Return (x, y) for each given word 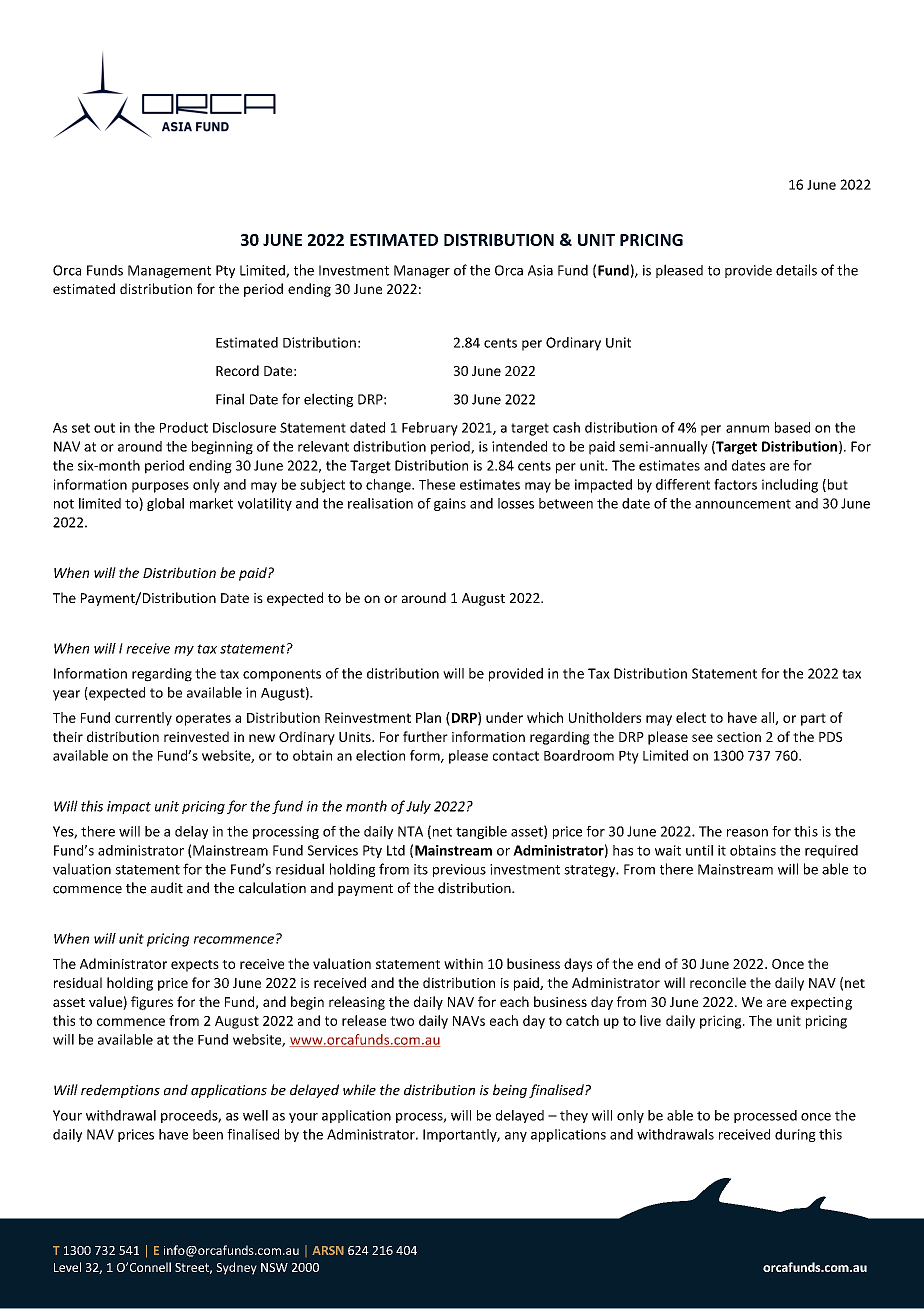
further (425, 736)
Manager (422, 271)
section (739, 737)
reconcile (718, 982)
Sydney (236, 1268)
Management (169, 271)
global (165, 504)
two (402, 1021)
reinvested (196, 736)
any (516, 1137)
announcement (743, 504)
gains (450, 504)
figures (152, 1003)
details (796, 270)
